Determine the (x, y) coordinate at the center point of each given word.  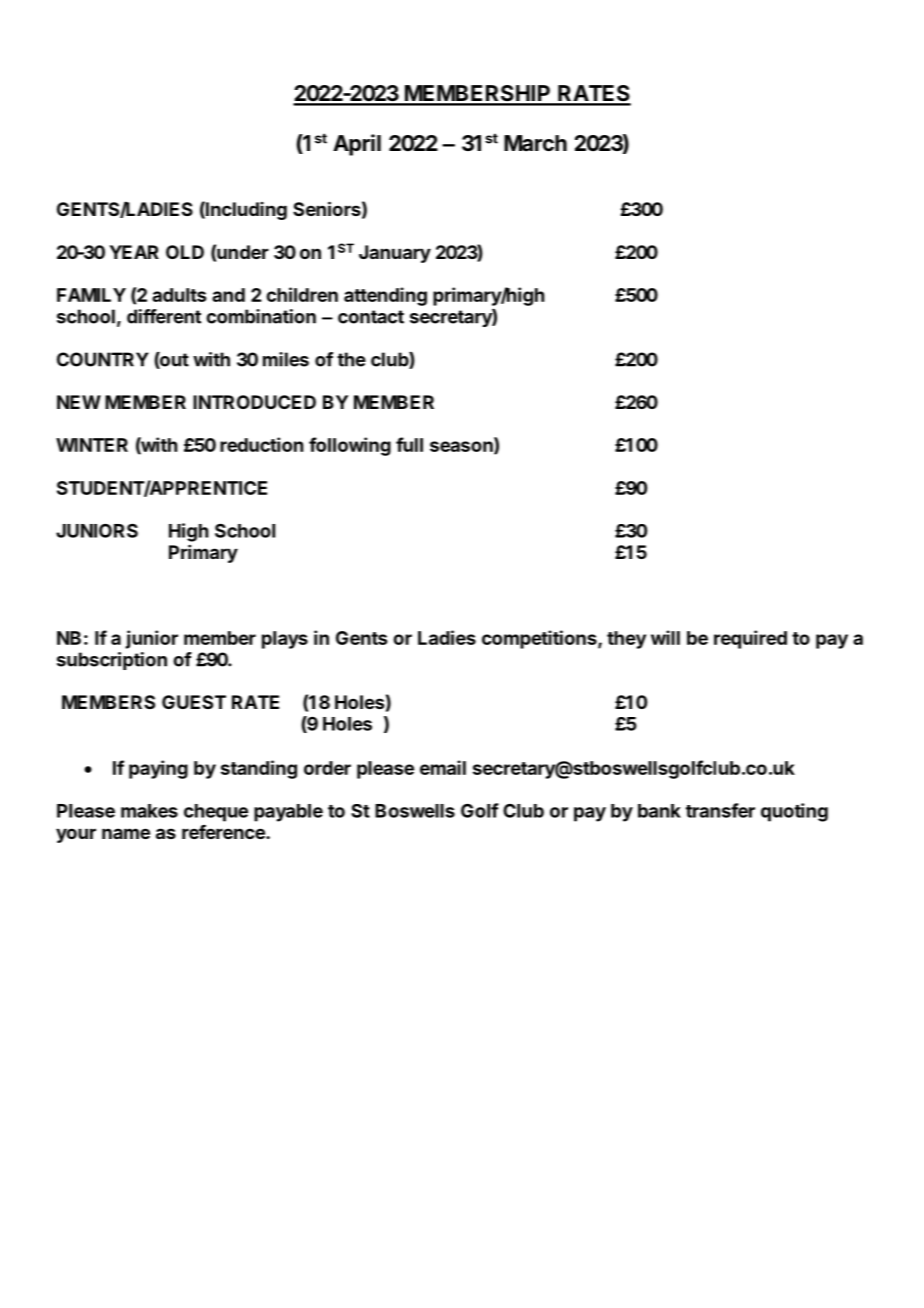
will (665, 637)
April (357, 145)
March (535, 143)
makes (149, 811)
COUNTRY (103, 359)
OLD (185, 252)
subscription (112, 661)
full (409, 444)
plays (285, 640)
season (462, 448)
